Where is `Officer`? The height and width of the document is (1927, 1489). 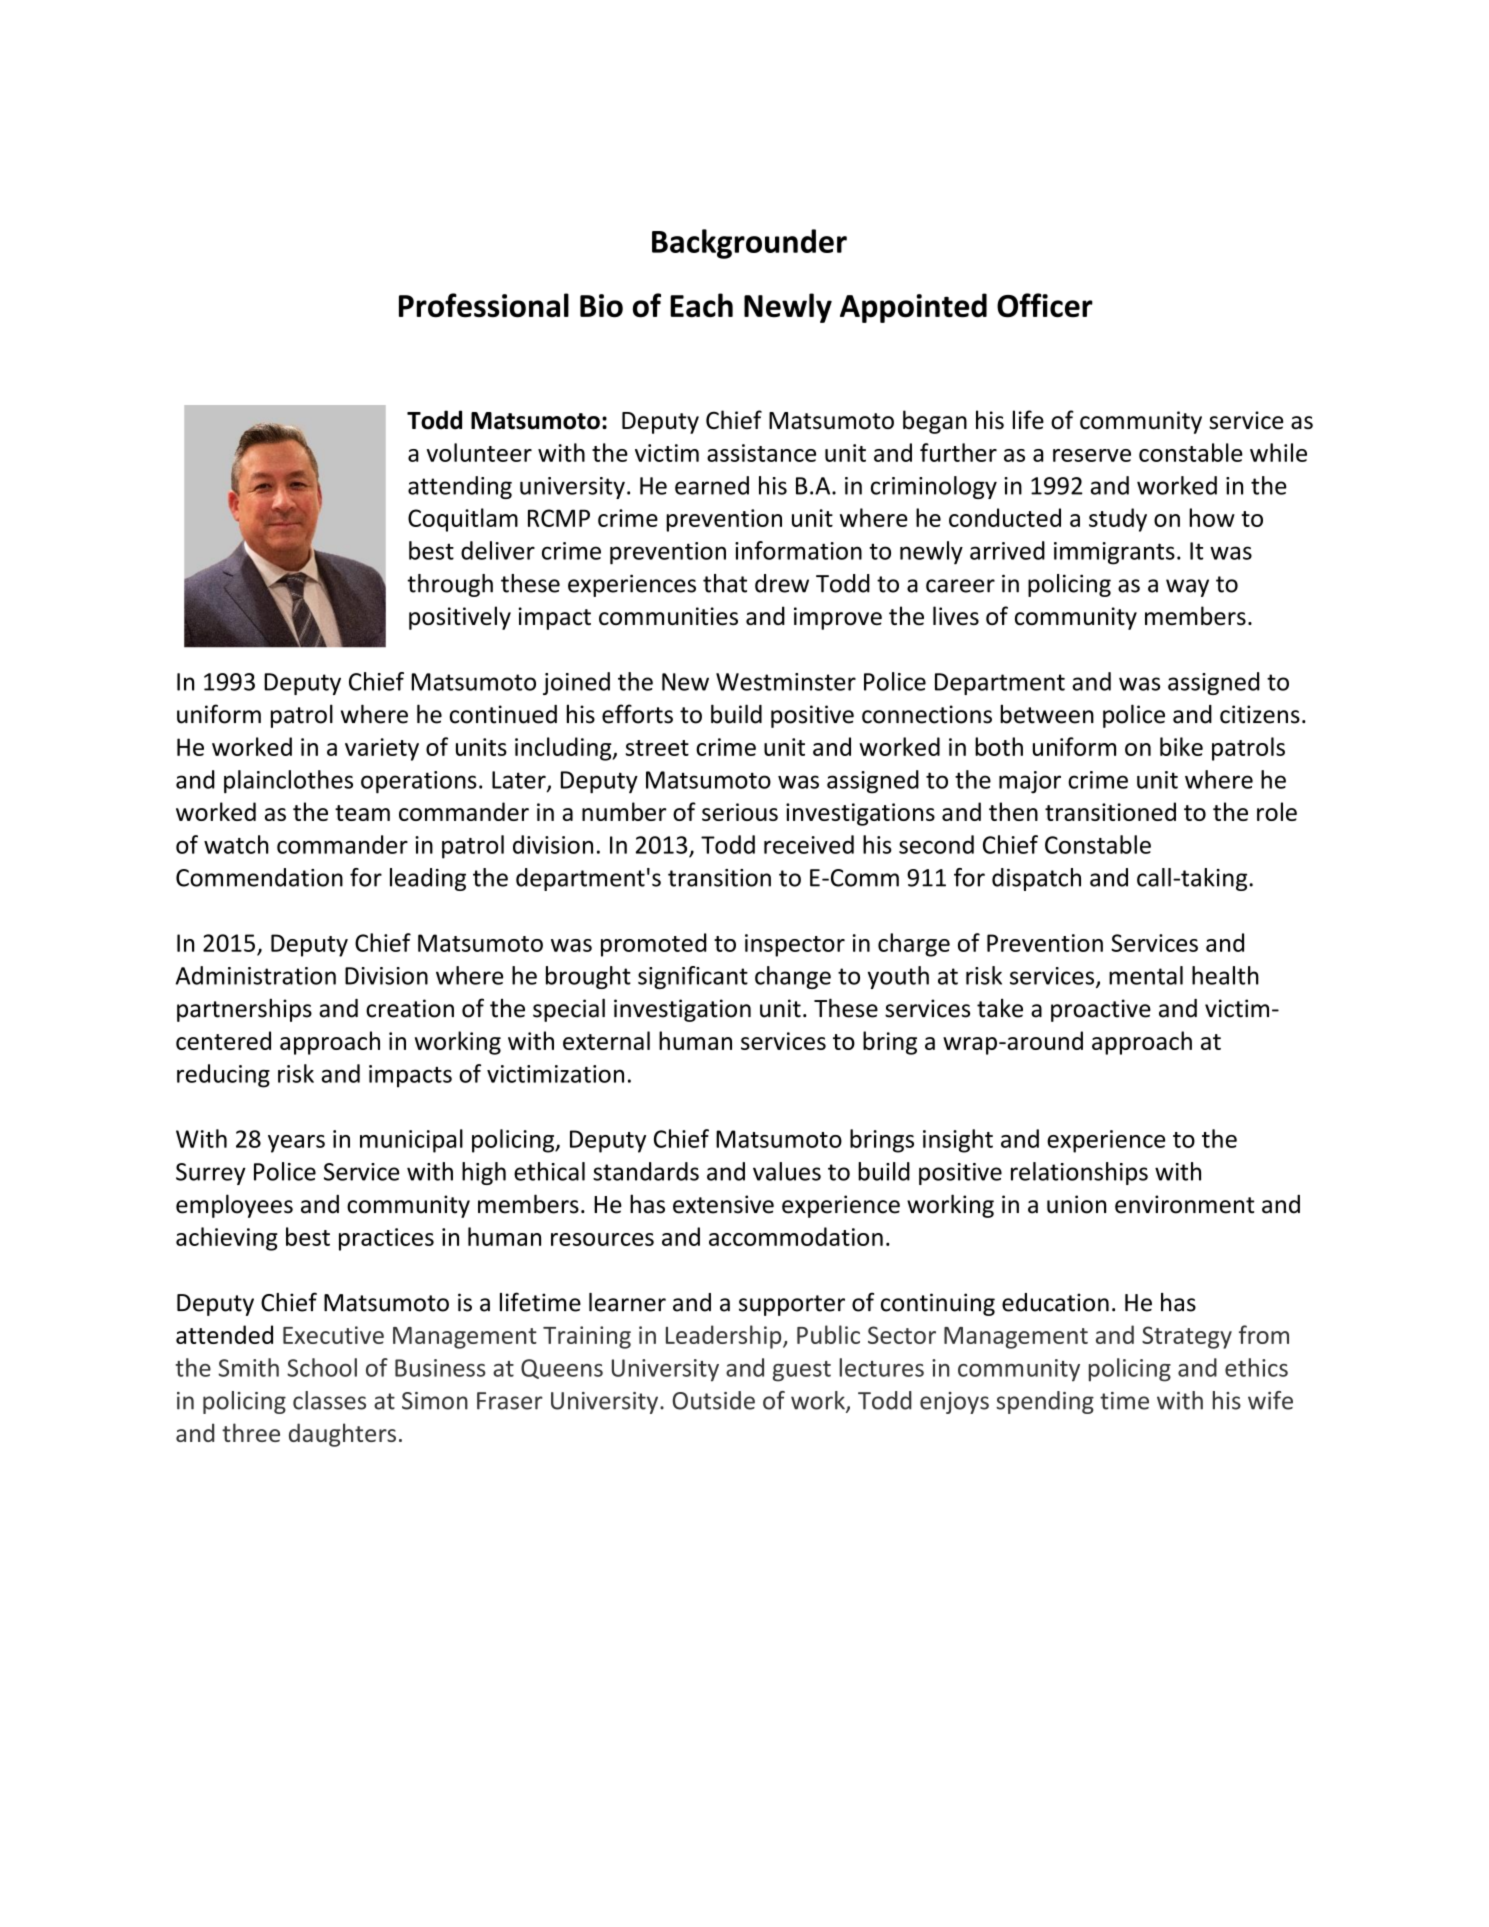 Officer is located at coordinates (1045, 305).
